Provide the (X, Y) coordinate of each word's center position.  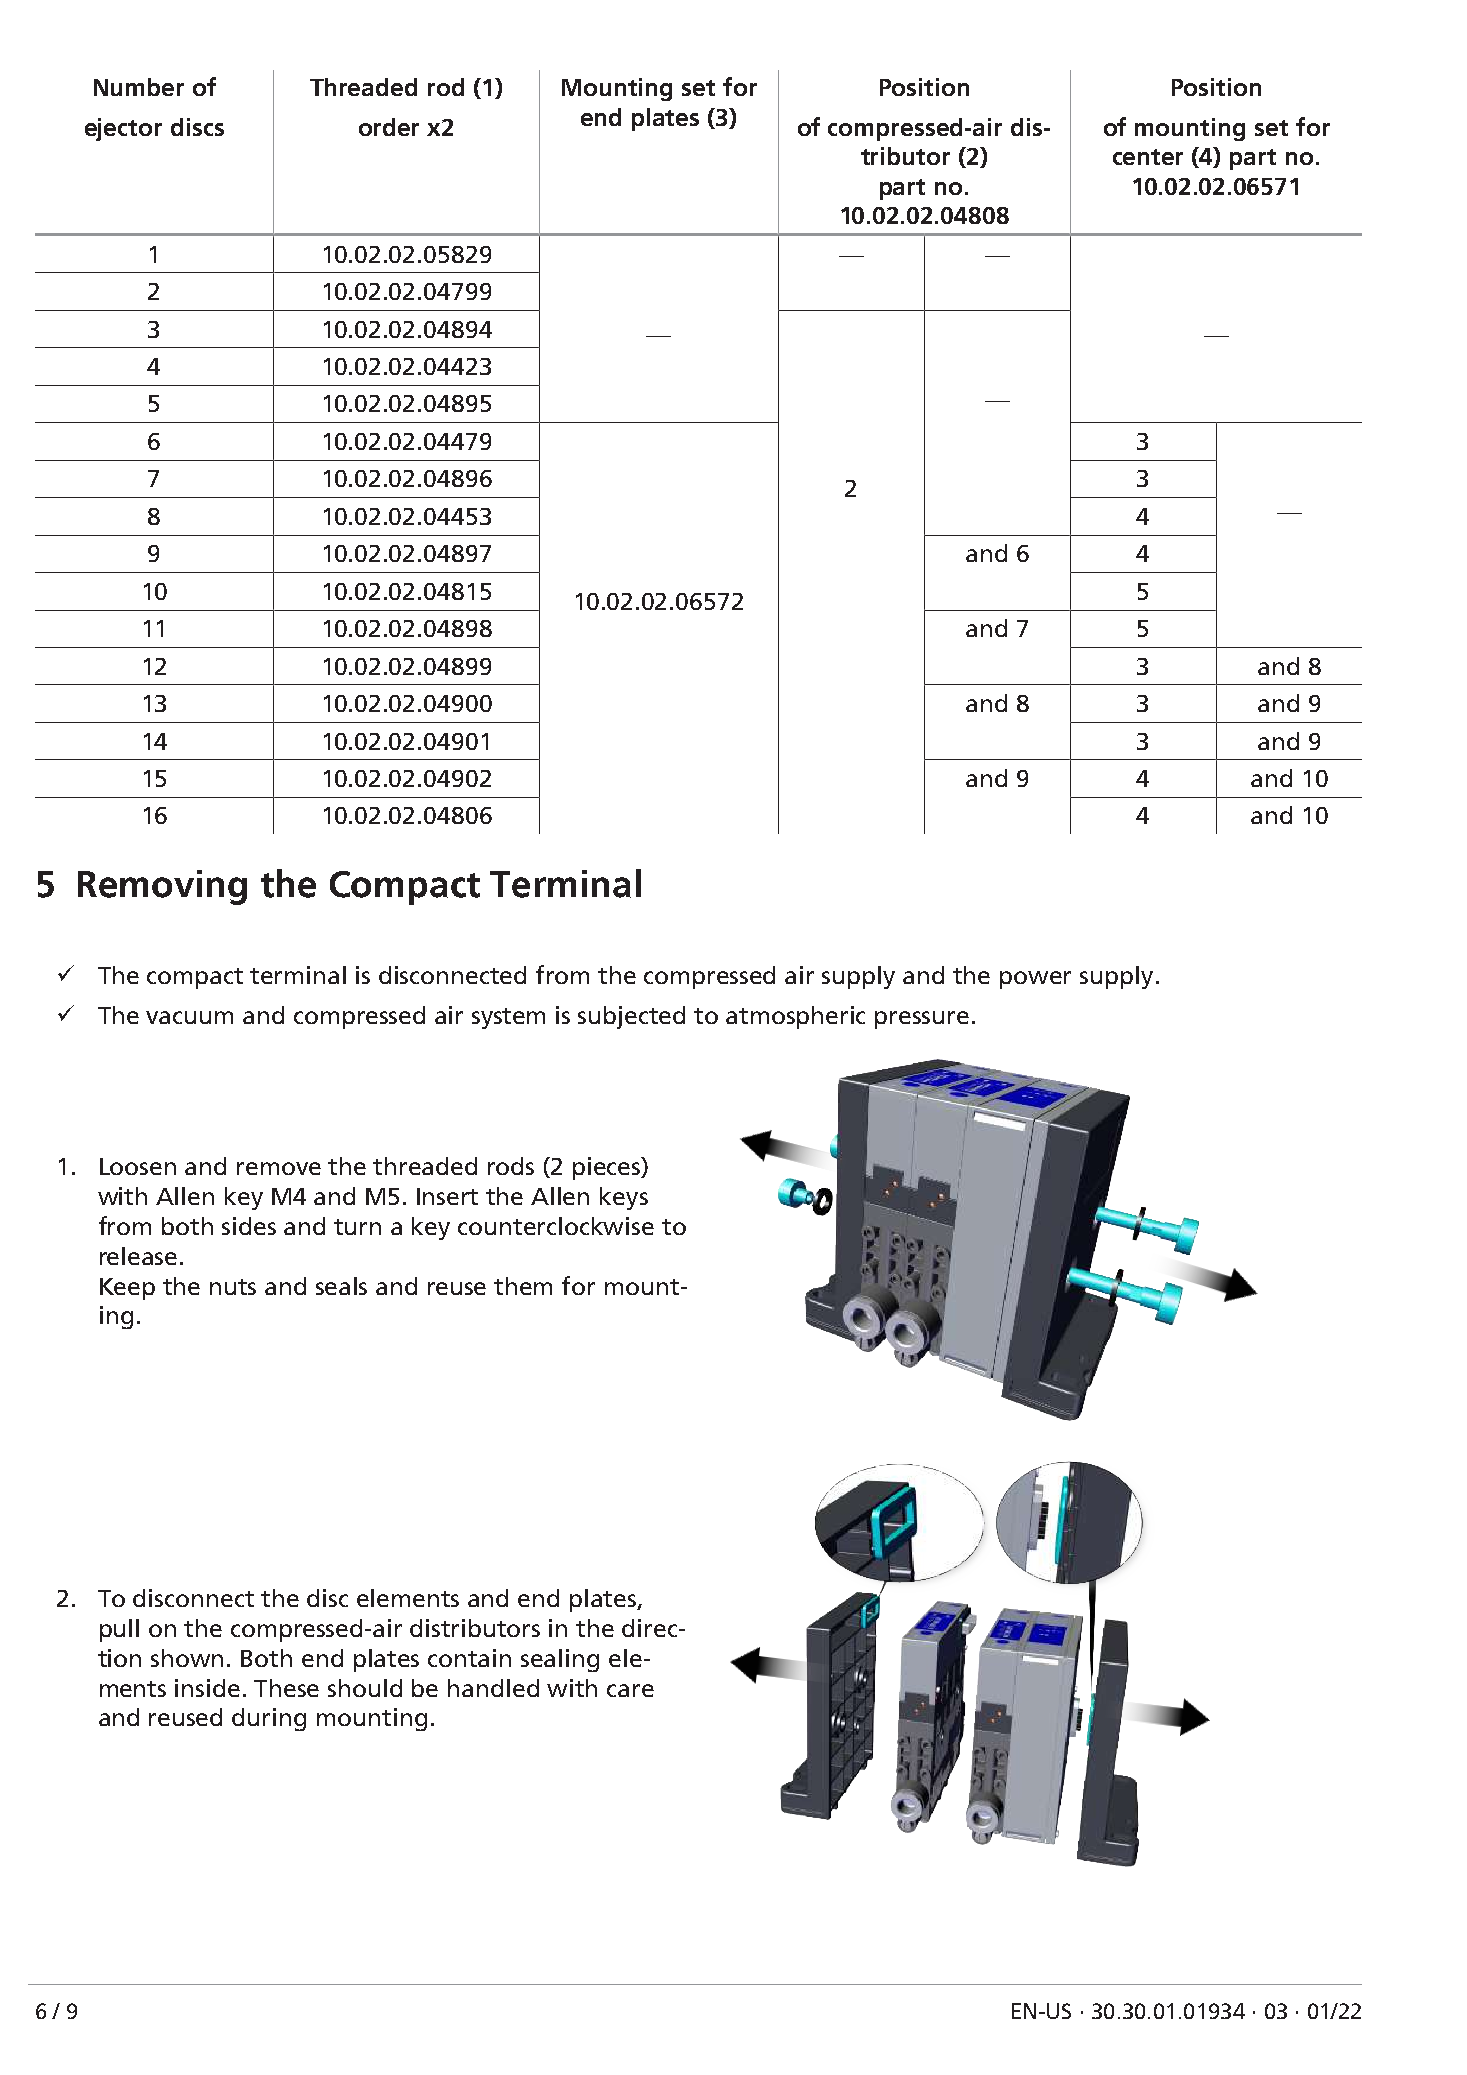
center (1148, 157)
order (389, 127)
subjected (631, 1017)
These (286, 1688)
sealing (560, 1660)
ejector (123, 129)
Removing (162, 887)
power (1035, 980)
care (630, 1690)
